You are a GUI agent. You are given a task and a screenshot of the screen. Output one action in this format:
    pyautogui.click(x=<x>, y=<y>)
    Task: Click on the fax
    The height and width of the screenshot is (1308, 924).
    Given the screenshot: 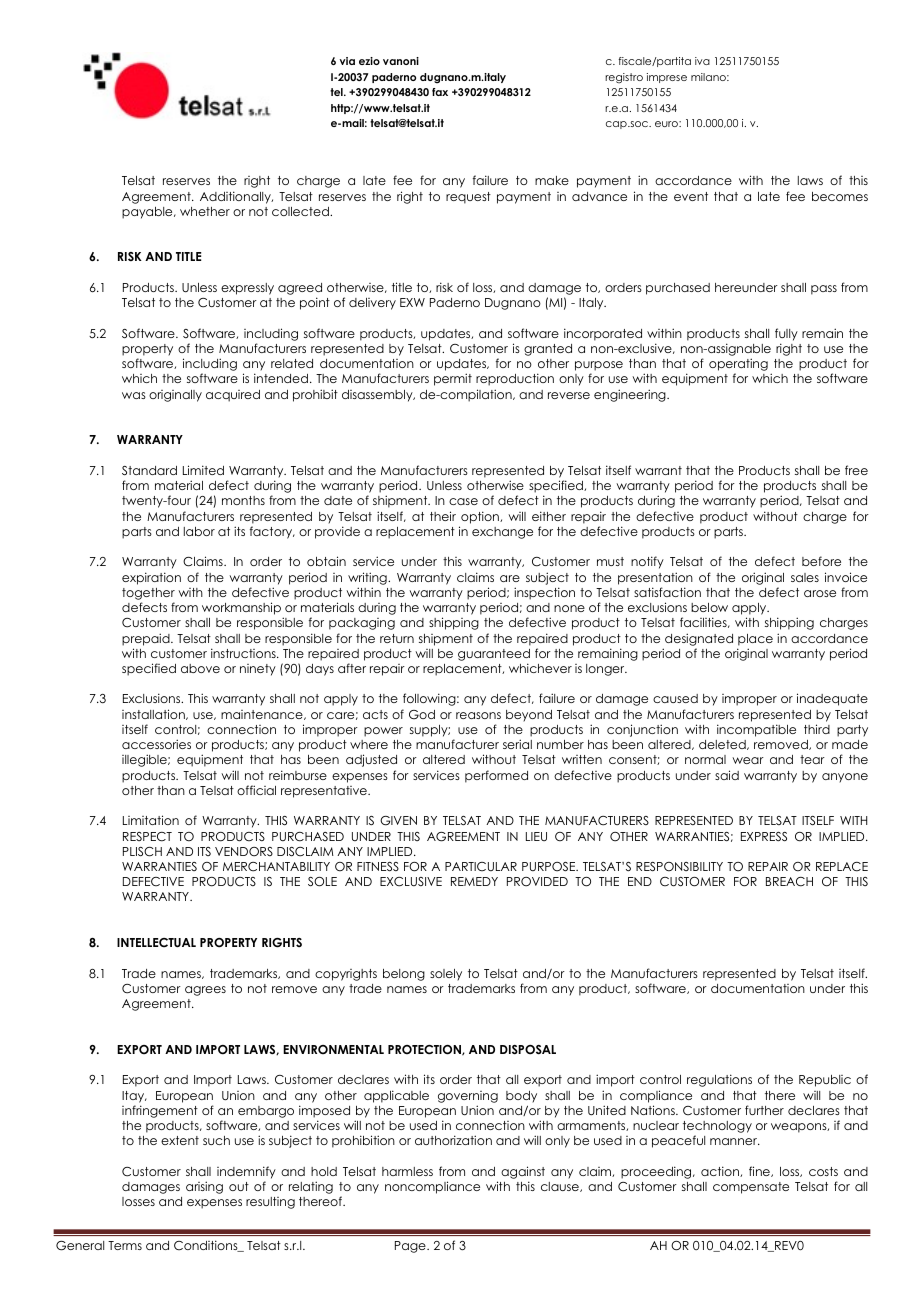 What is the action you would take?
    pyautogui.click(x=440, y=92)
